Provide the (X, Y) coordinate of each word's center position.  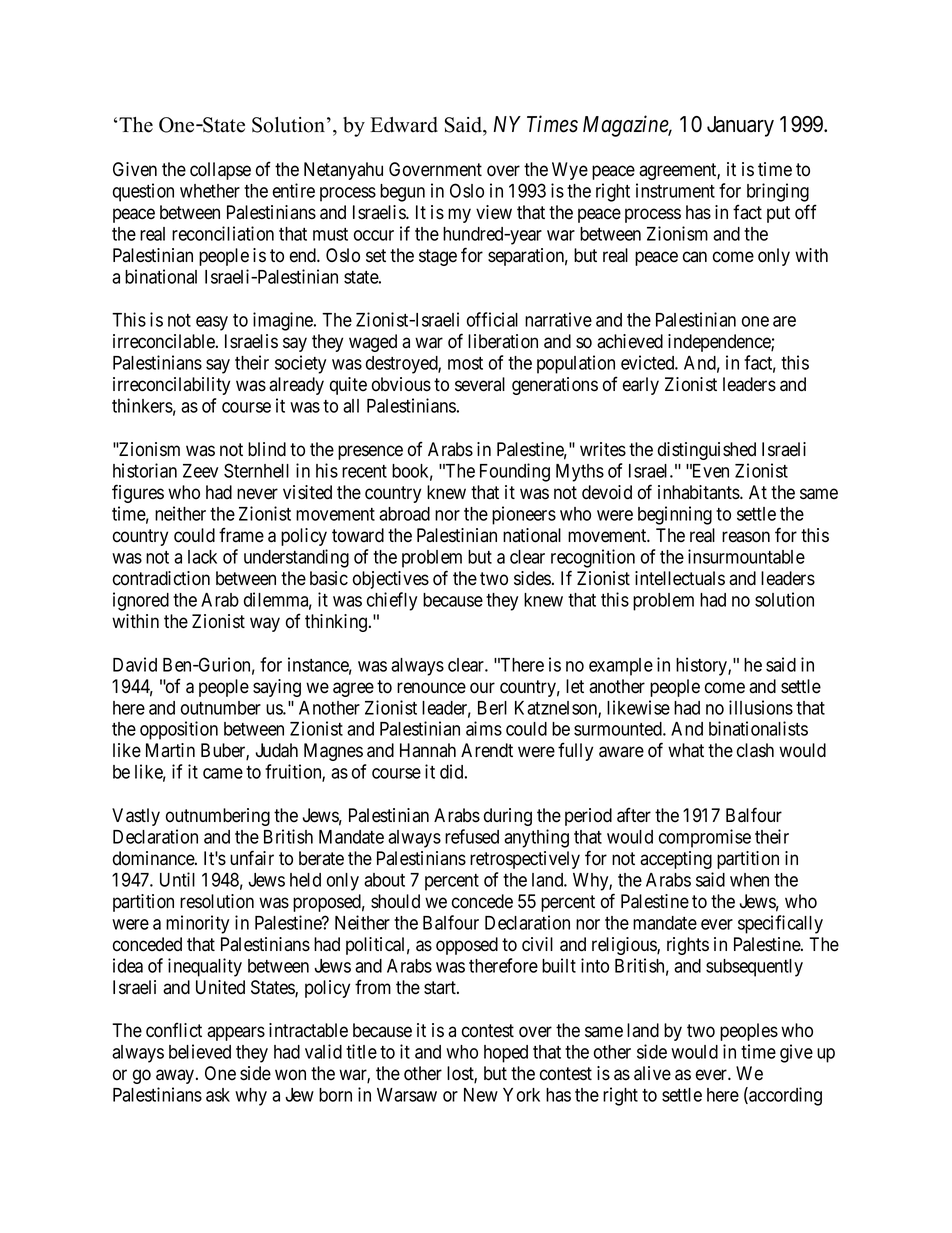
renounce (431, 688)
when (749, 880)
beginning (675, 515)
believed (200, 1051)
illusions (761, 707)
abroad (404, 514)
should (395, 901)
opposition (179, 730)
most (465, 363)
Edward (404, 125)
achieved (630, 341)
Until (177, 879)
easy (212, 323)
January (740, 126)
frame (241, 535)
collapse (220, 171)
